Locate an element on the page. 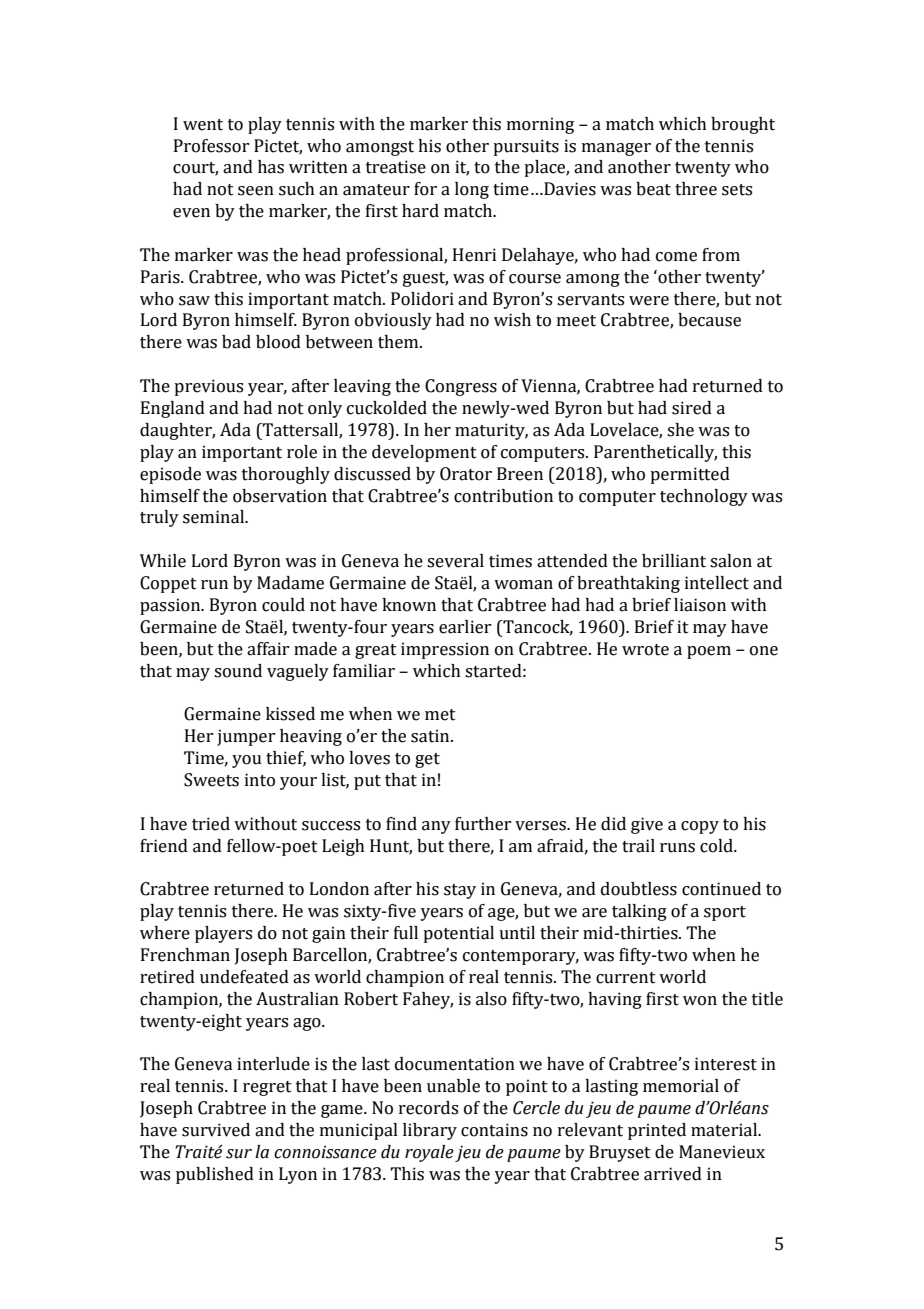 This document has width=924, height=1309. survived is located at coordinates (216, 1130).
